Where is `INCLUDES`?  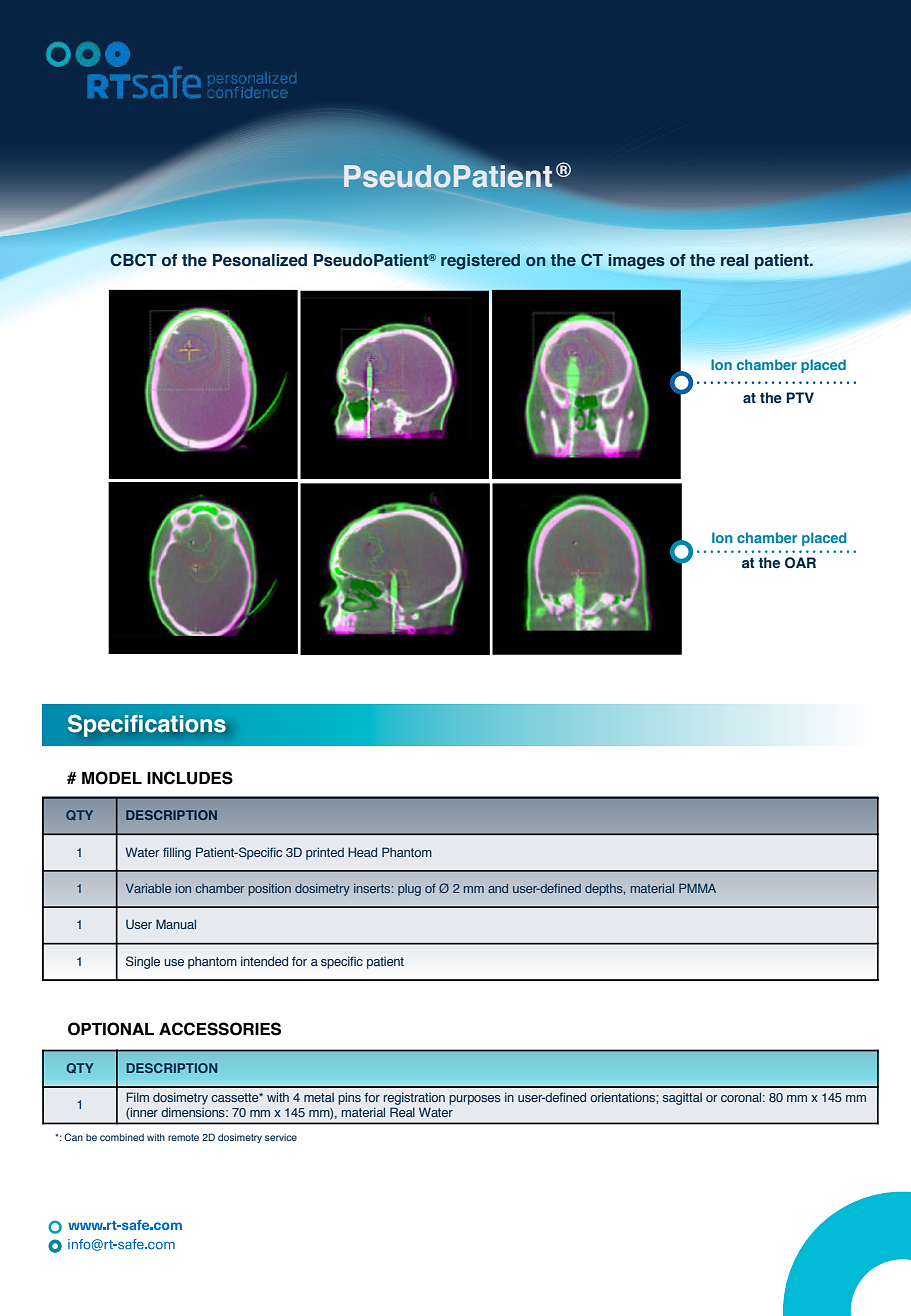 INCLUDES is located at coordinates (190, 778).
